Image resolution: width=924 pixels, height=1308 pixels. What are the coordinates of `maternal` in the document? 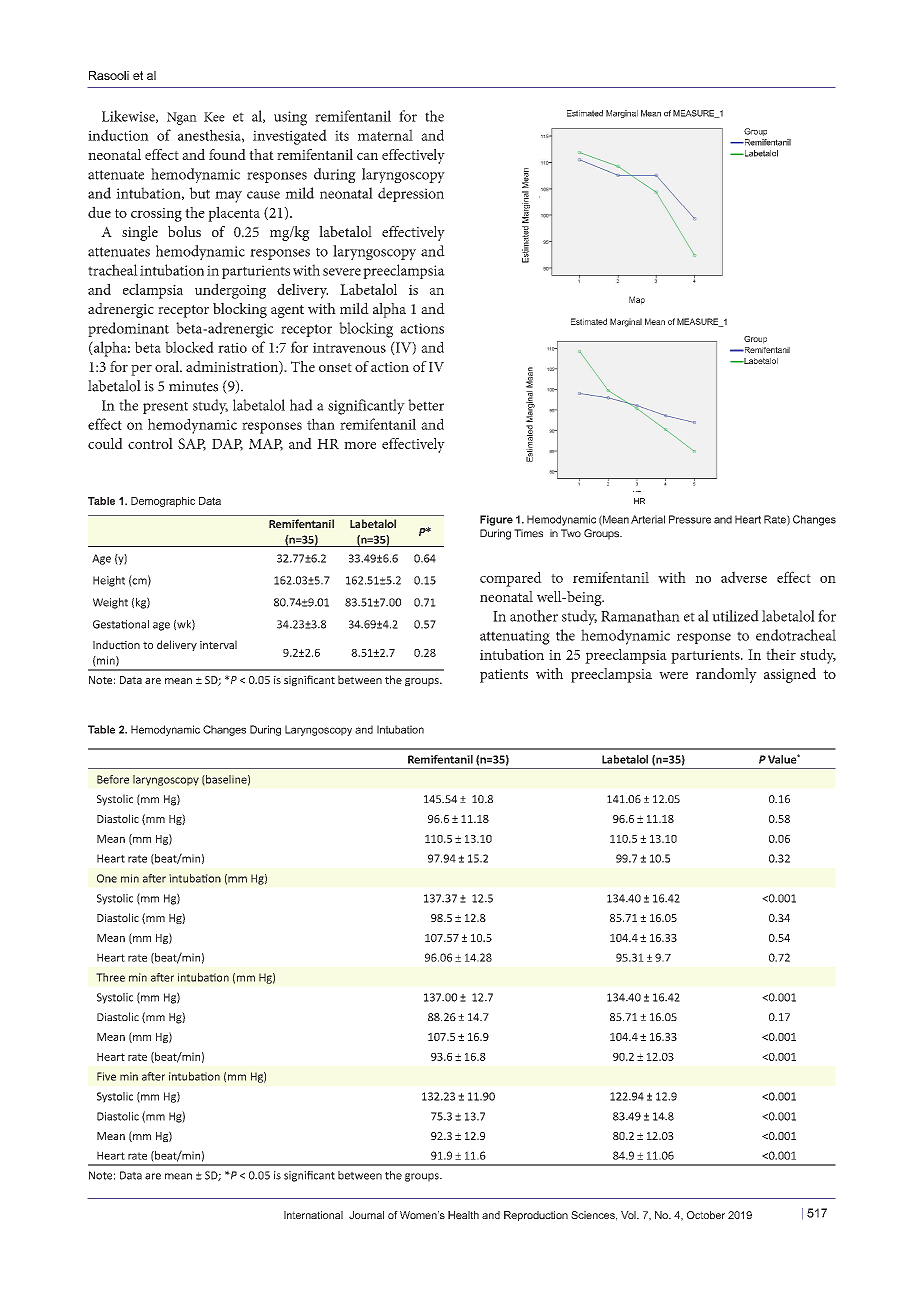 It's located at (385, 135).
